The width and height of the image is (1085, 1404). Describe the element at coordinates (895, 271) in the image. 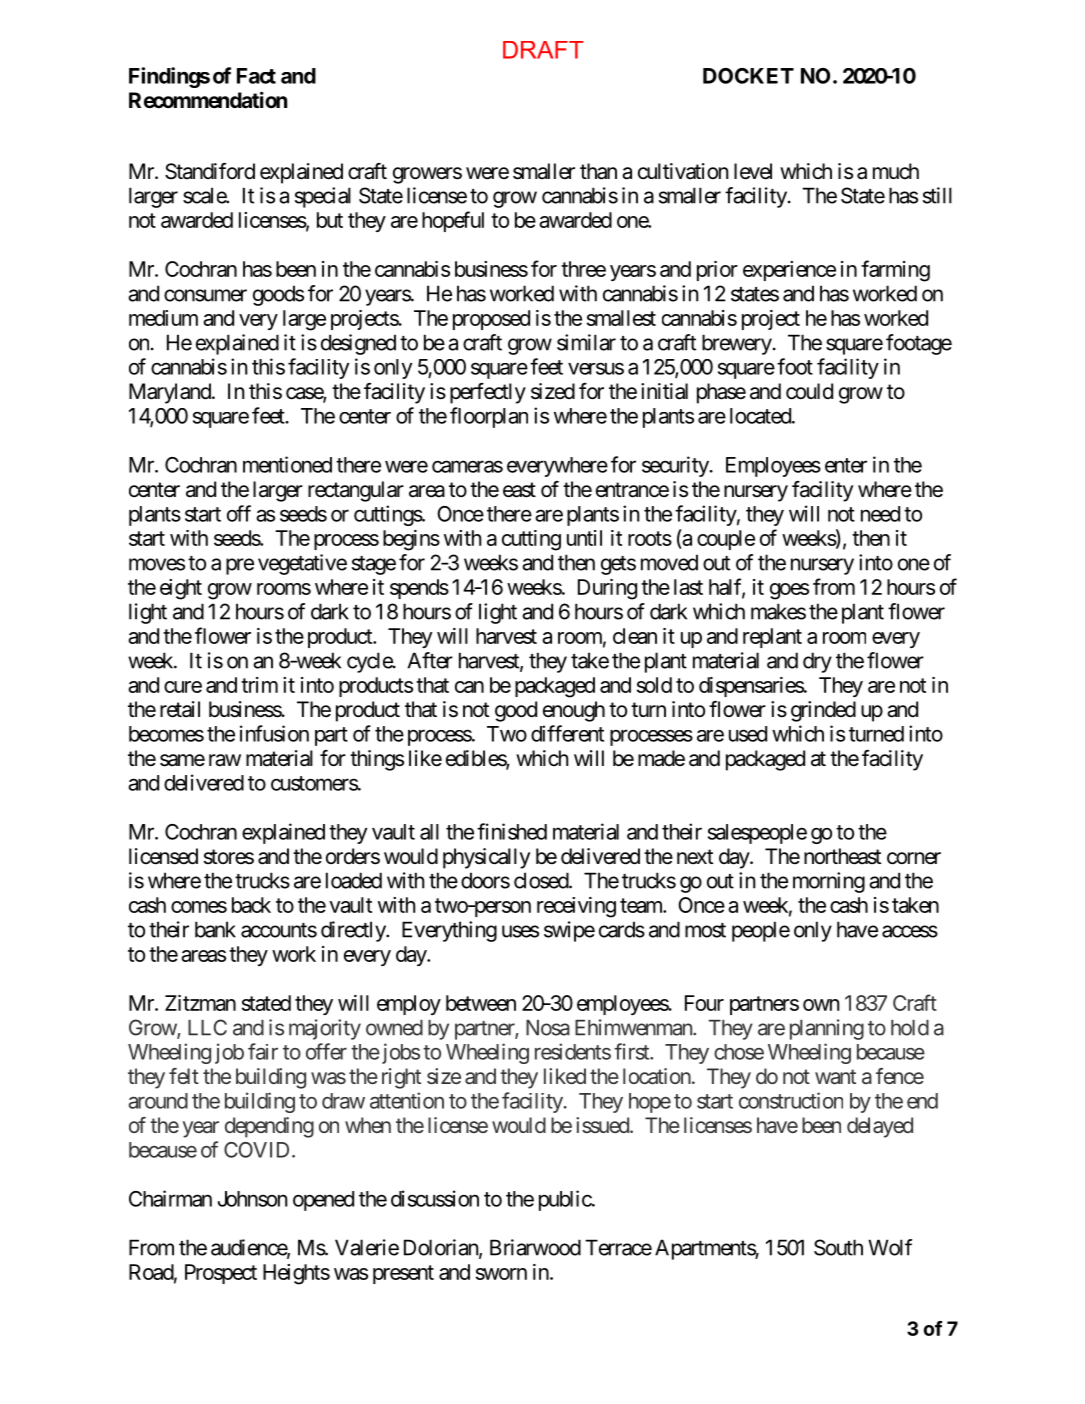

I see `farming` at that location.
